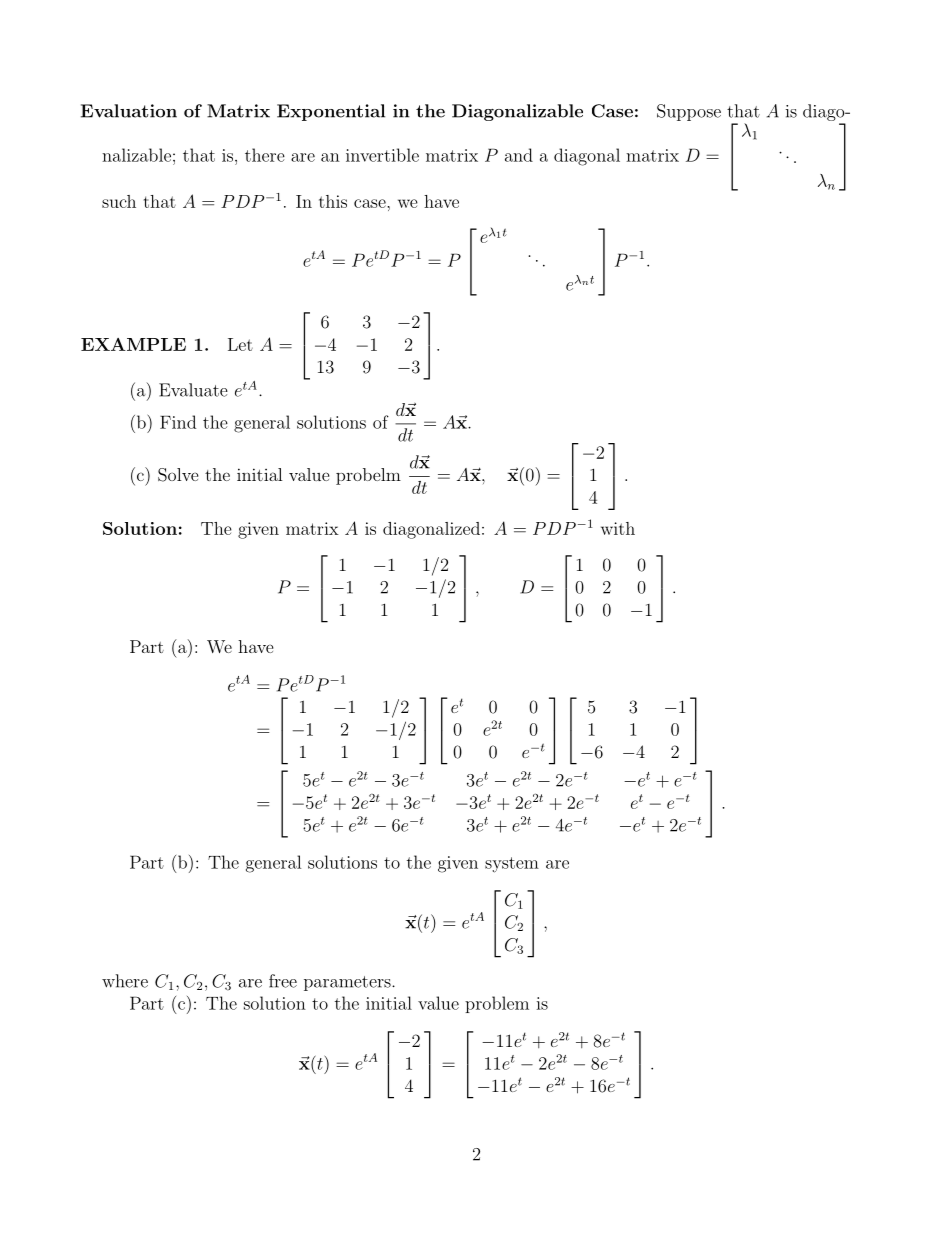  What do you see at coordinates (689, 112) in the page?
I see `Suppose` at bounding box center [689, 112].
